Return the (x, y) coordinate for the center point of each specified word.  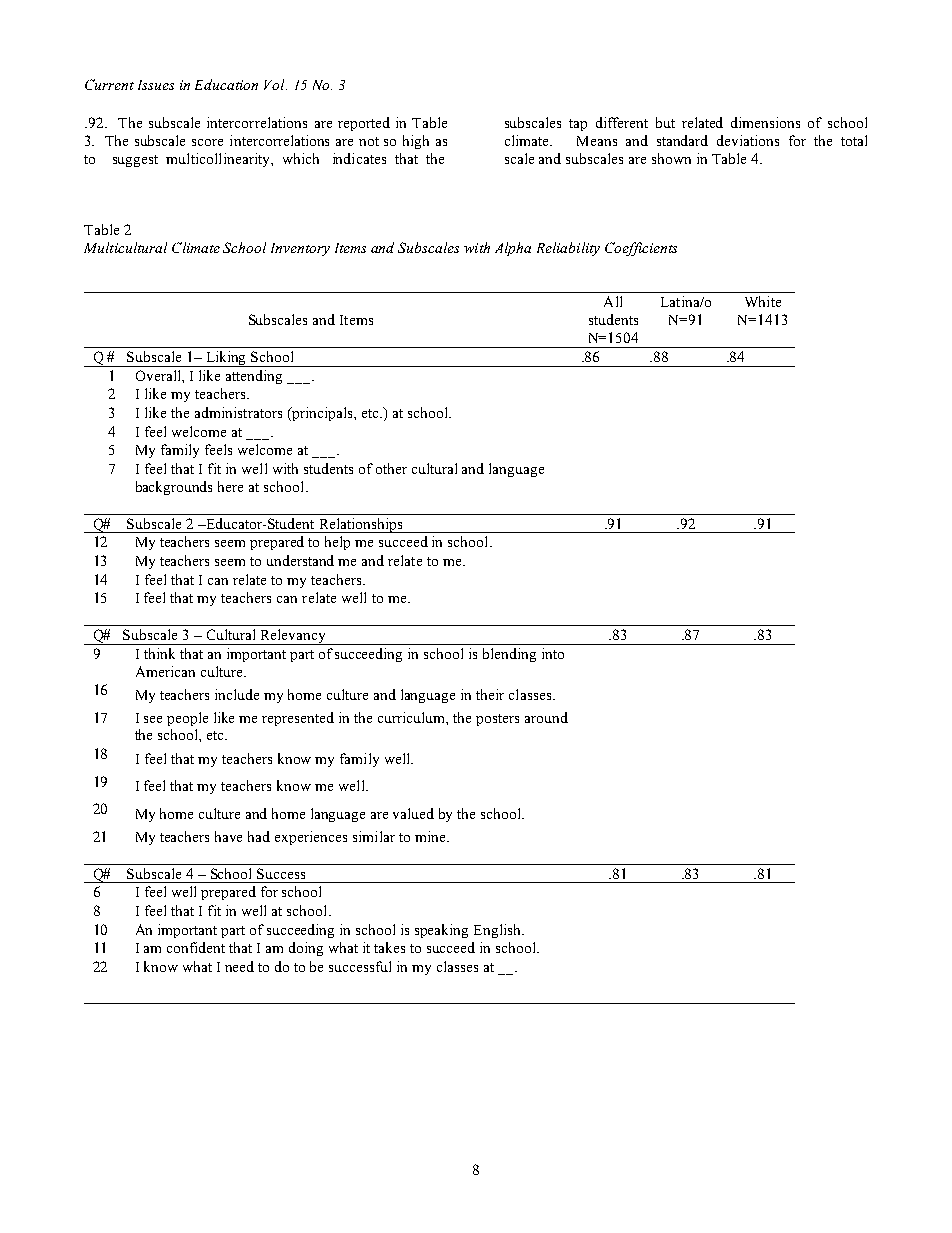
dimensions (765, 122)
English (499, 931)
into (553, 653)
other (391, 468)
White (763, 301)
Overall (159, 375)
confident (196, 947)
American (165, 671)
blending (509, 655)
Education (226, 84)
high (416, 142)
